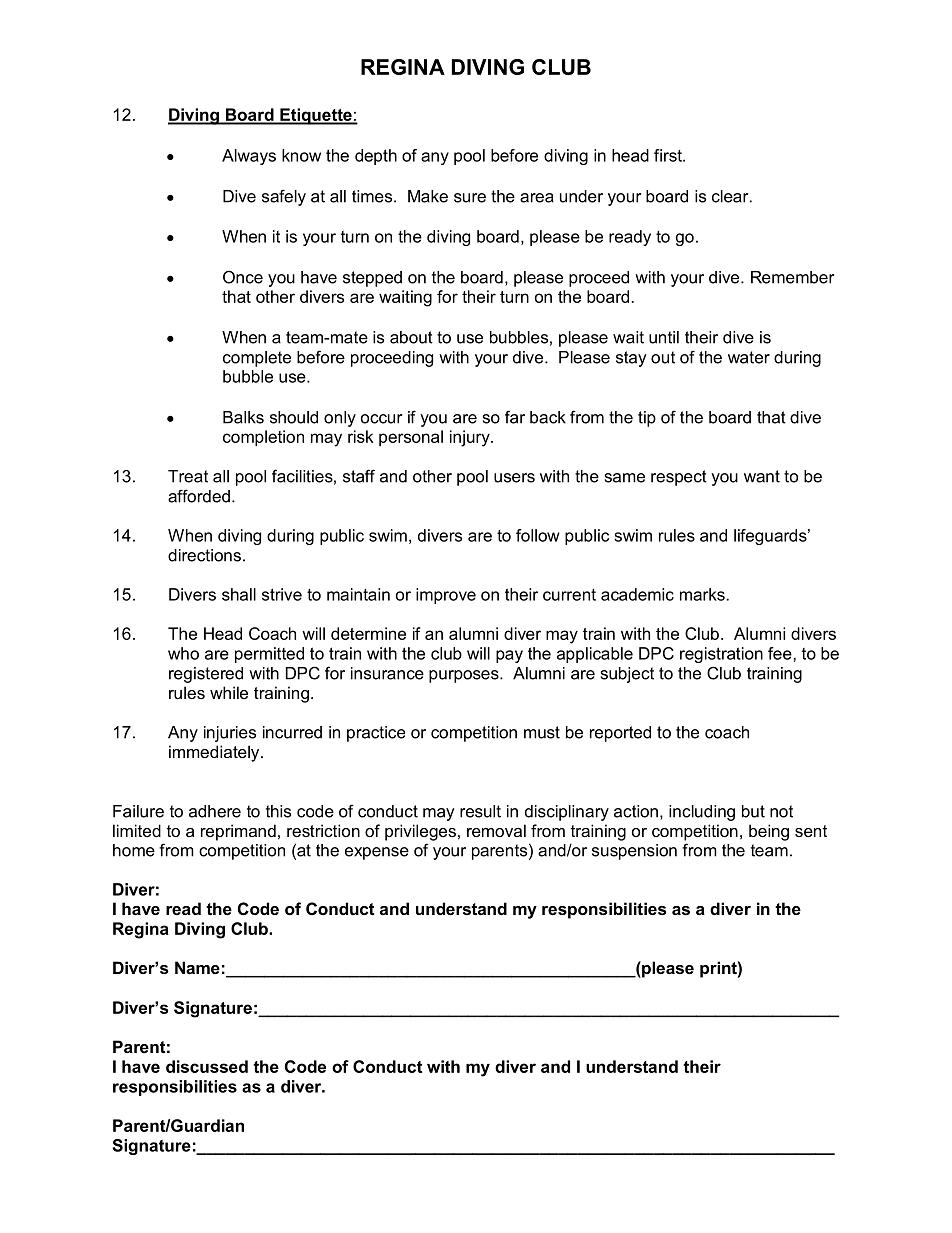  Describe the element at coordinates (753, 811) in the page. I see `but` at that location.
